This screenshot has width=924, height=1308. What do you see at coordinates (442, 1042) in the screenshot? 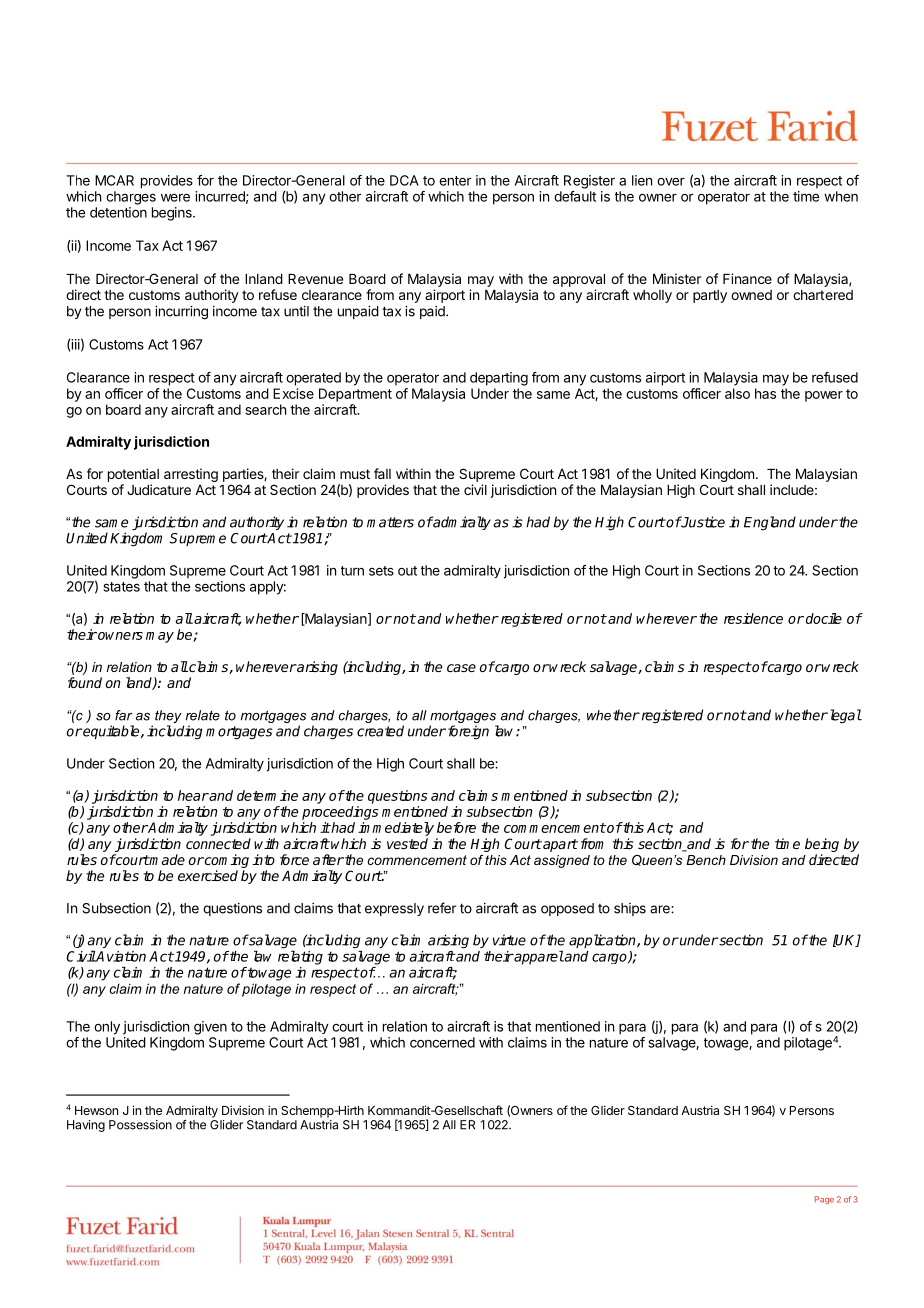
I see `concerned` at bounding box center [442, 1042].
